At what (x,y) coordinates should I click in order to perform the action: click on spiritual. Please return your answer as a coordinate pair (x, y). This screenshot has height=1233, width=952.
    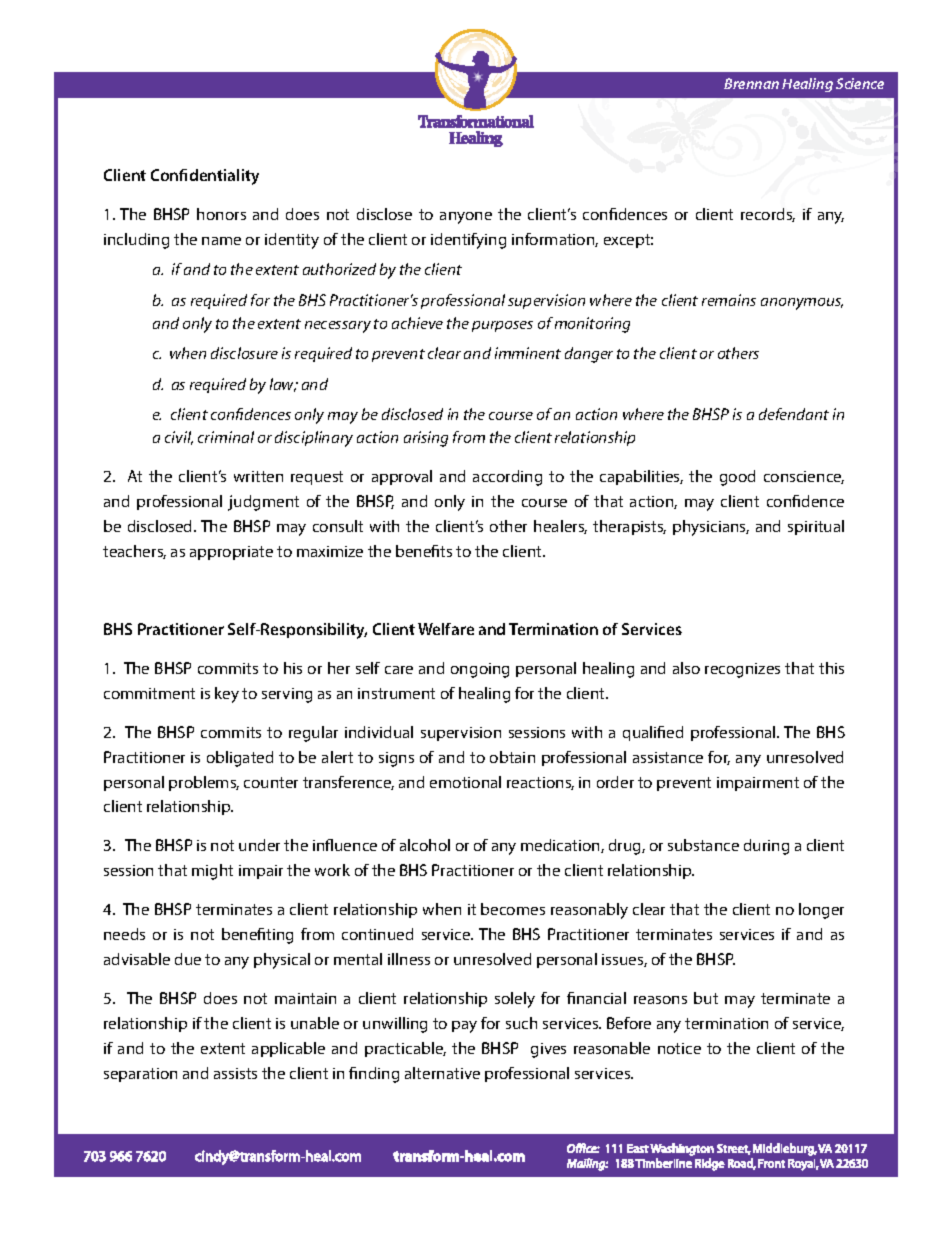
    Looking at the image, I should click on (816, 527).
